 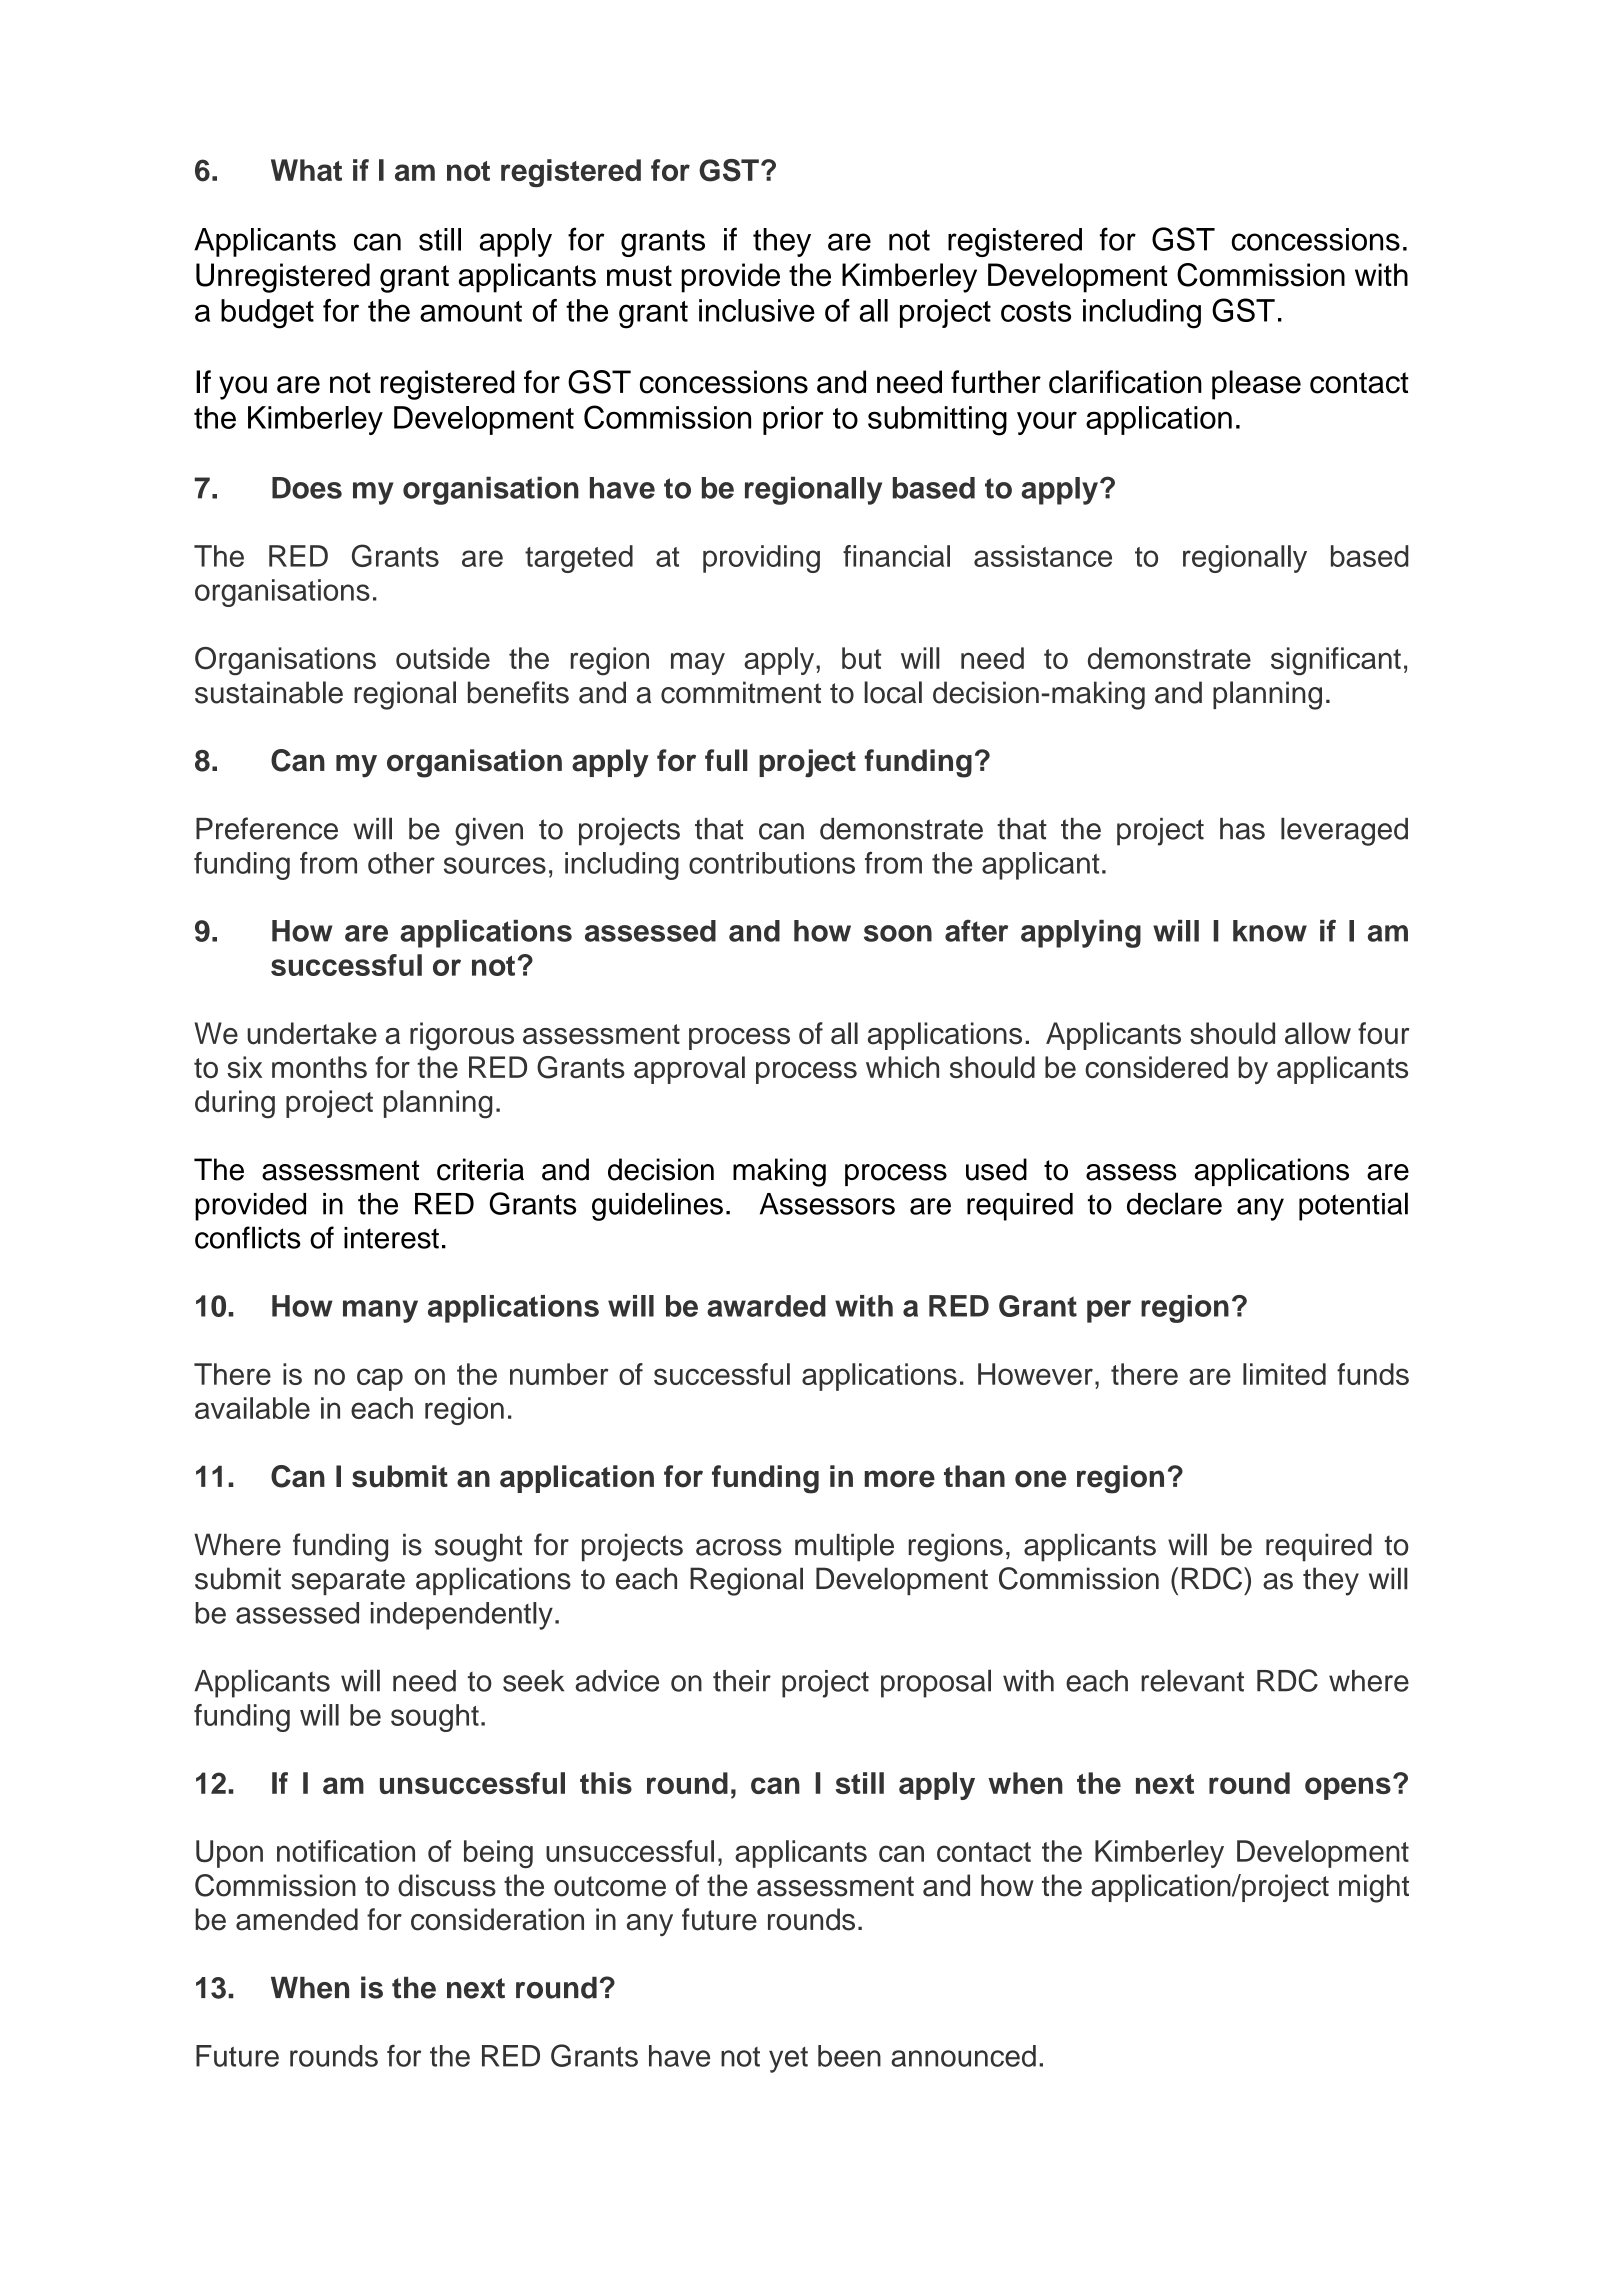 What do you see at coordinates (757, 310) in the page?
I see `inclusive` at bounding box center [757, 310].
